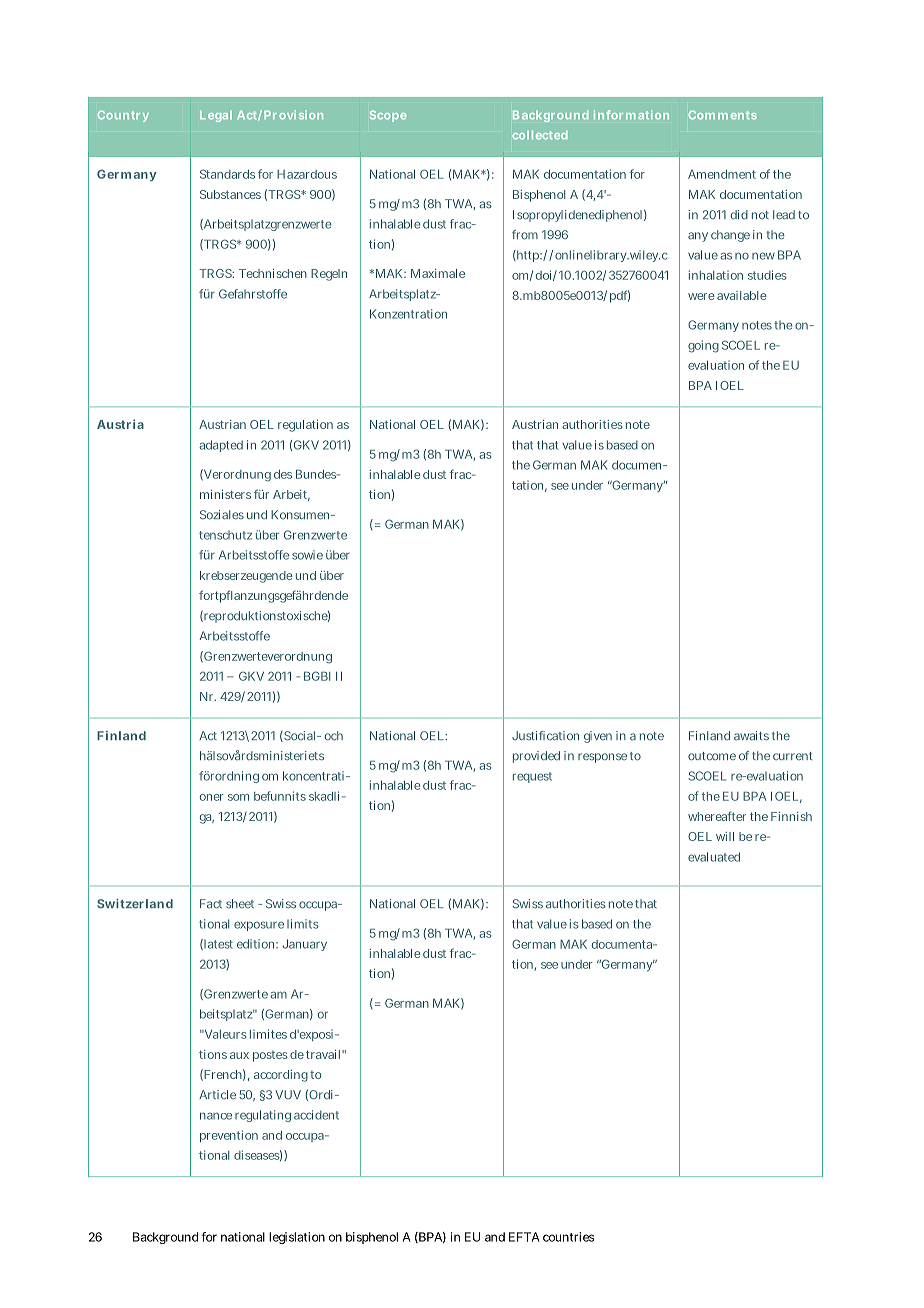 The height and width of the document is (1308, 924). Describe the element at coordinates (536, 757) in the document. I see `provided` at that location.
